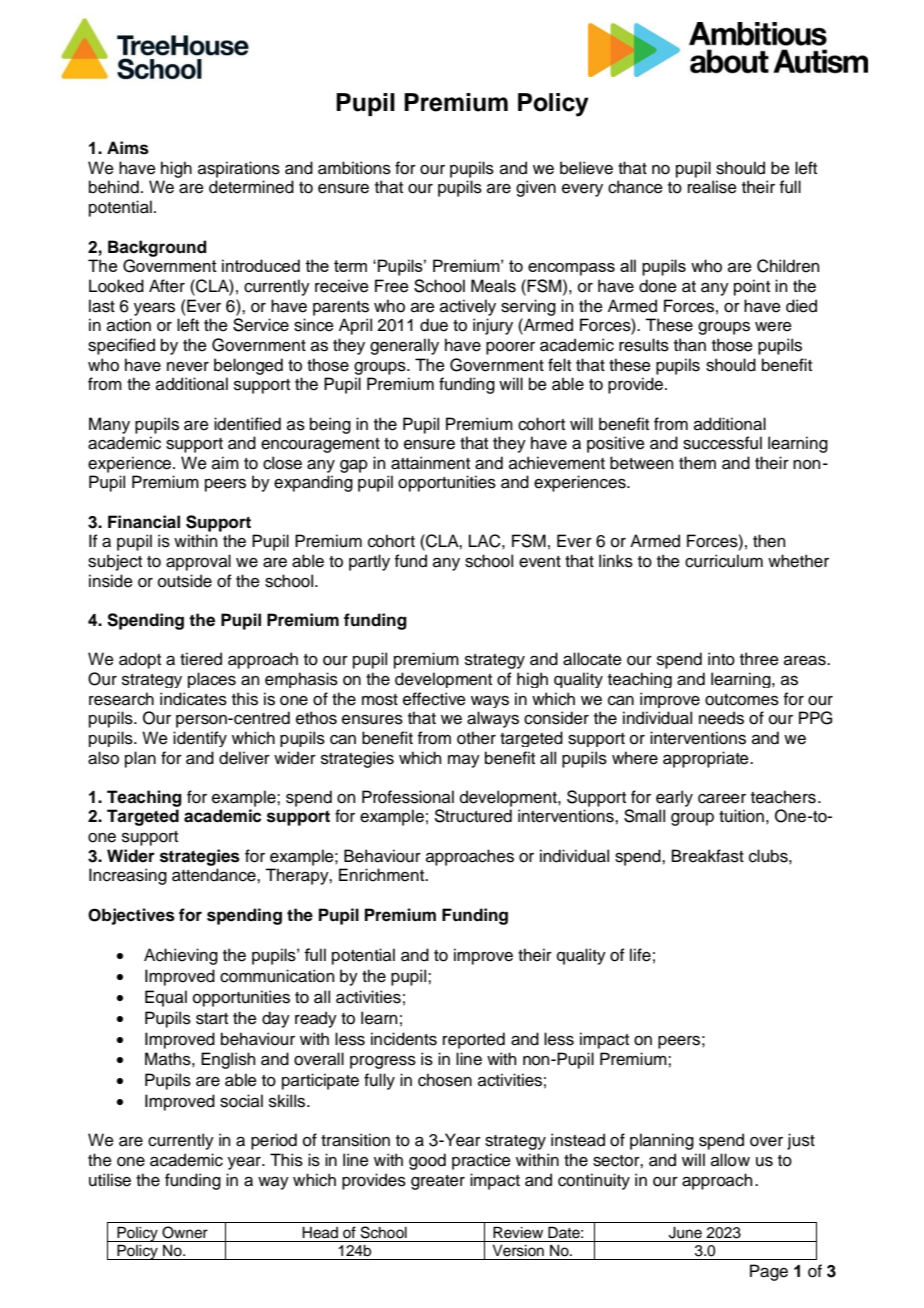 This document has height=1308, width=924. What do you see at coordinates (712, 187) in the document?
I see `realise` at bounding box center [712, 187].
